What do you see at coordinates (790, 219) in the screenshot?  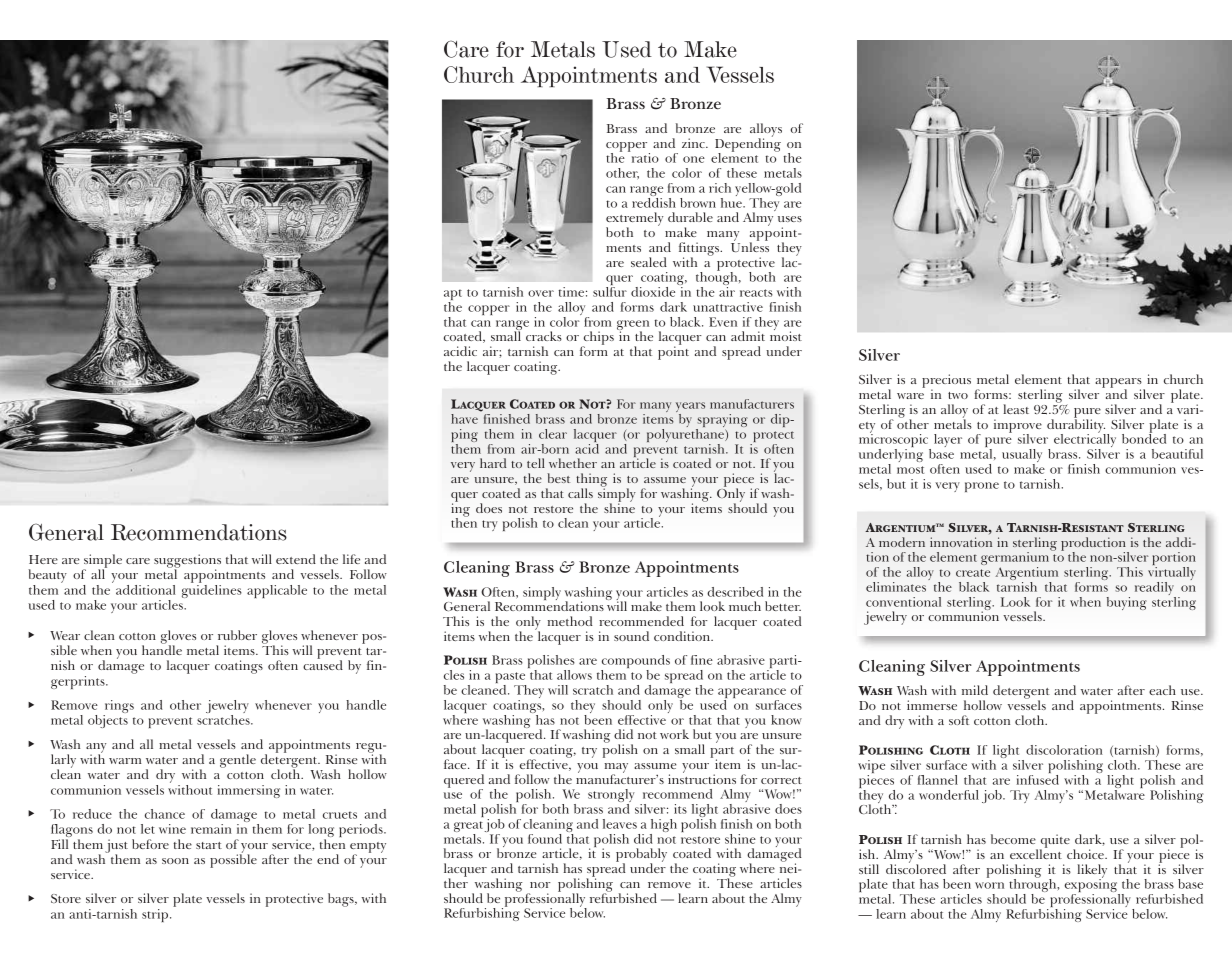 I see `uses` at bounding box center [790, 219].
